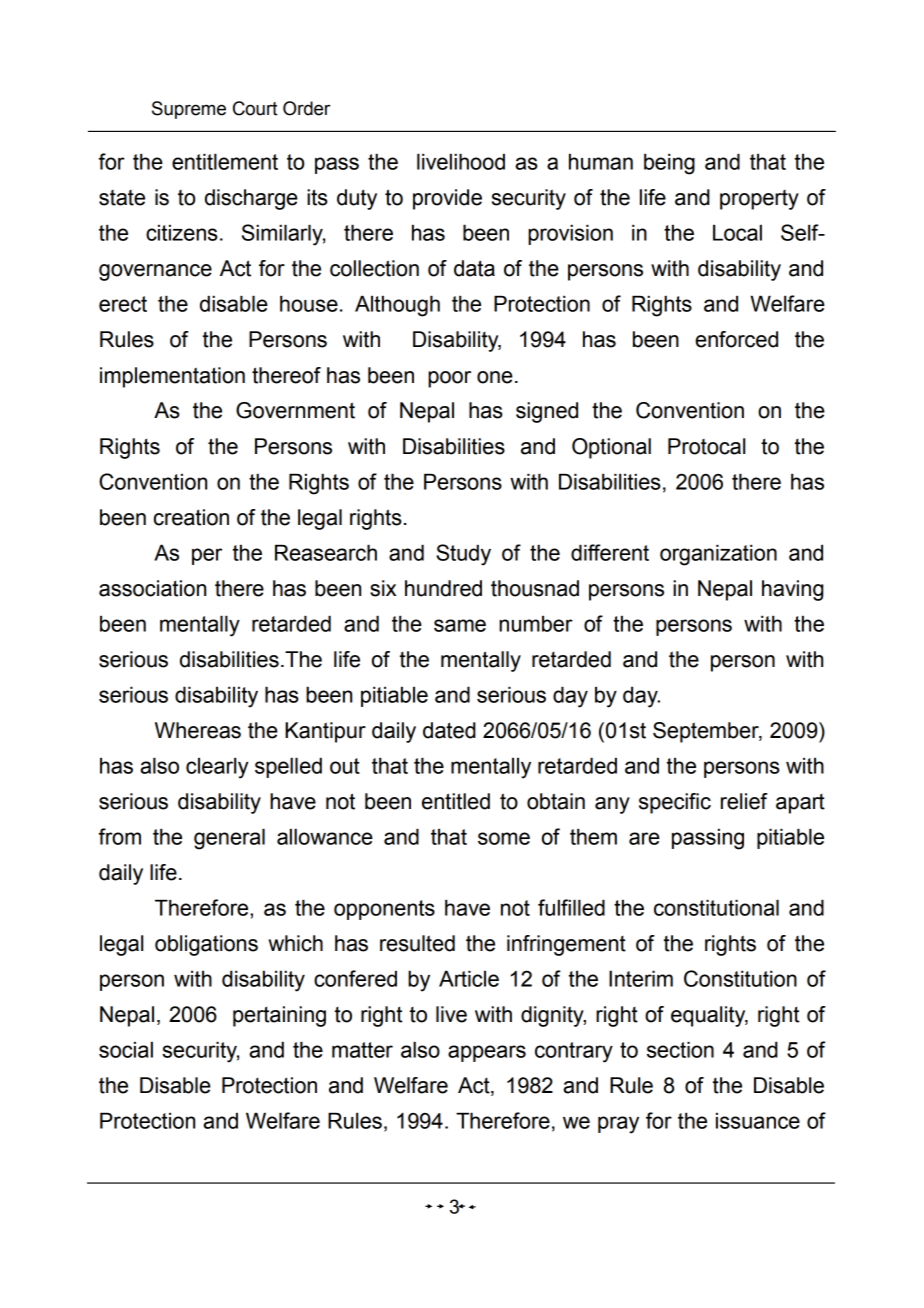 The image size is (924, 1308). What do you see at coordinates (449, 379) in the screenshot?
I see `poor` at bounding box center [449, 379].
